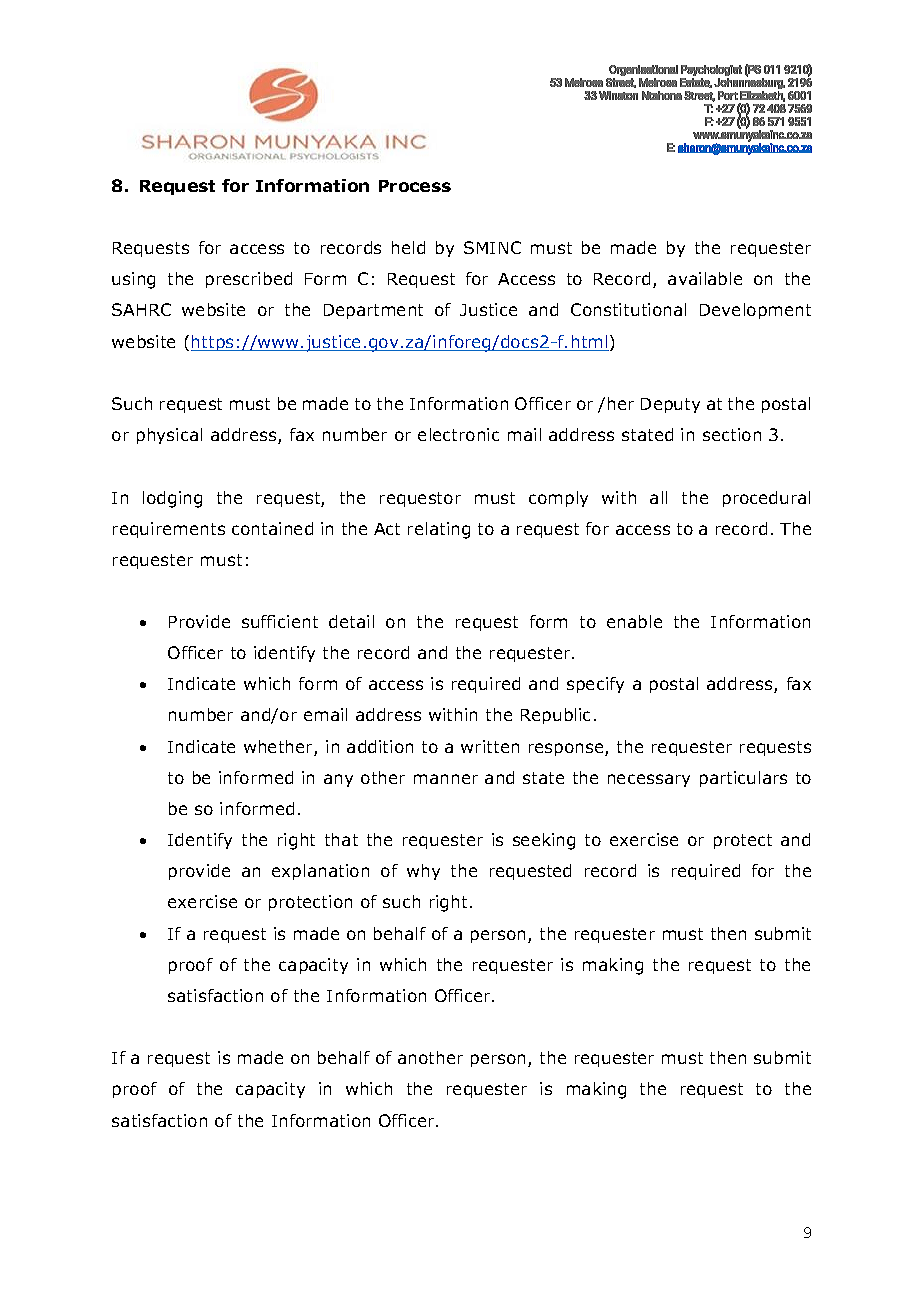 The height and width of the screenshot is (1308, 924). I want to click on sufficient, so click(280, 621).
